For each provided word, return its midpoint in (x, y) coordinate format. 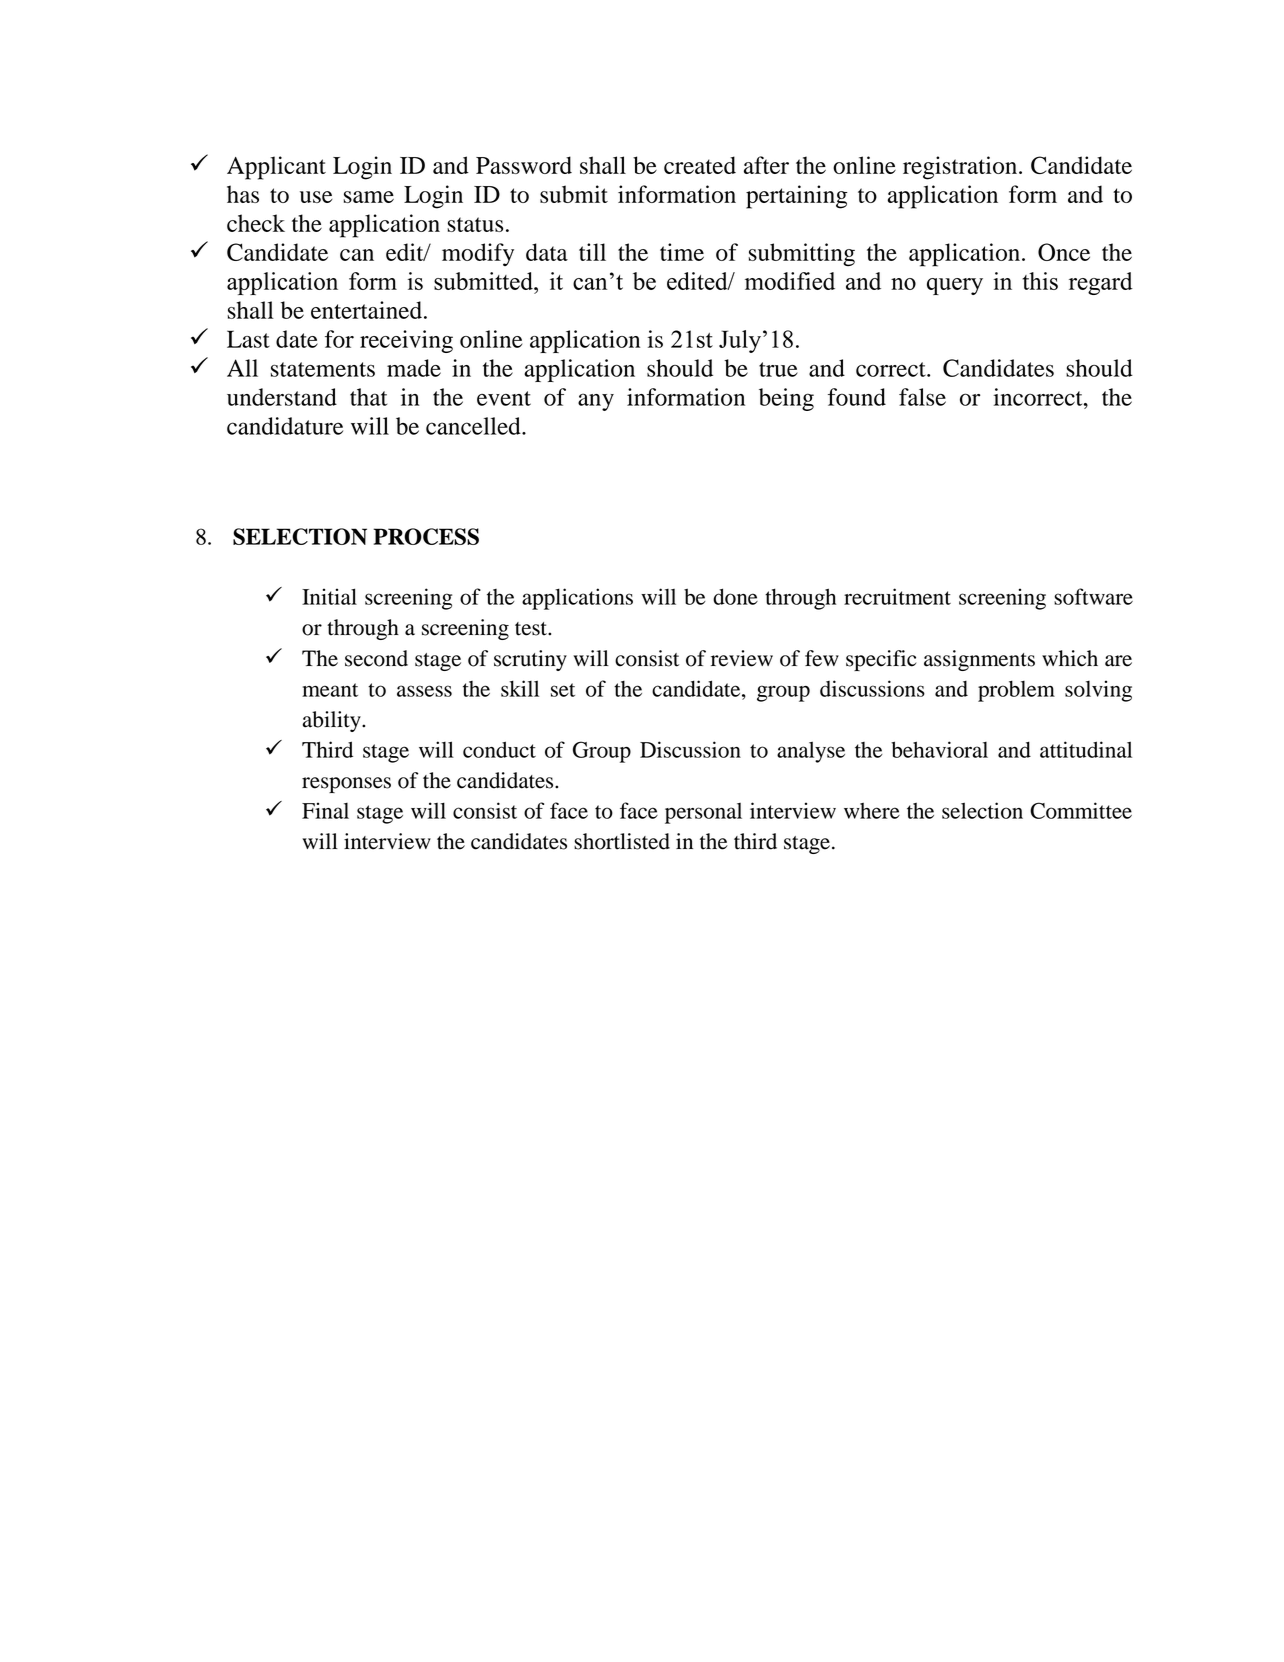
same (368, 197)
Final (325, 810)
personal (703, 813)
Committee (1081, 810)
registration (961, 168)
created (700, 165)
